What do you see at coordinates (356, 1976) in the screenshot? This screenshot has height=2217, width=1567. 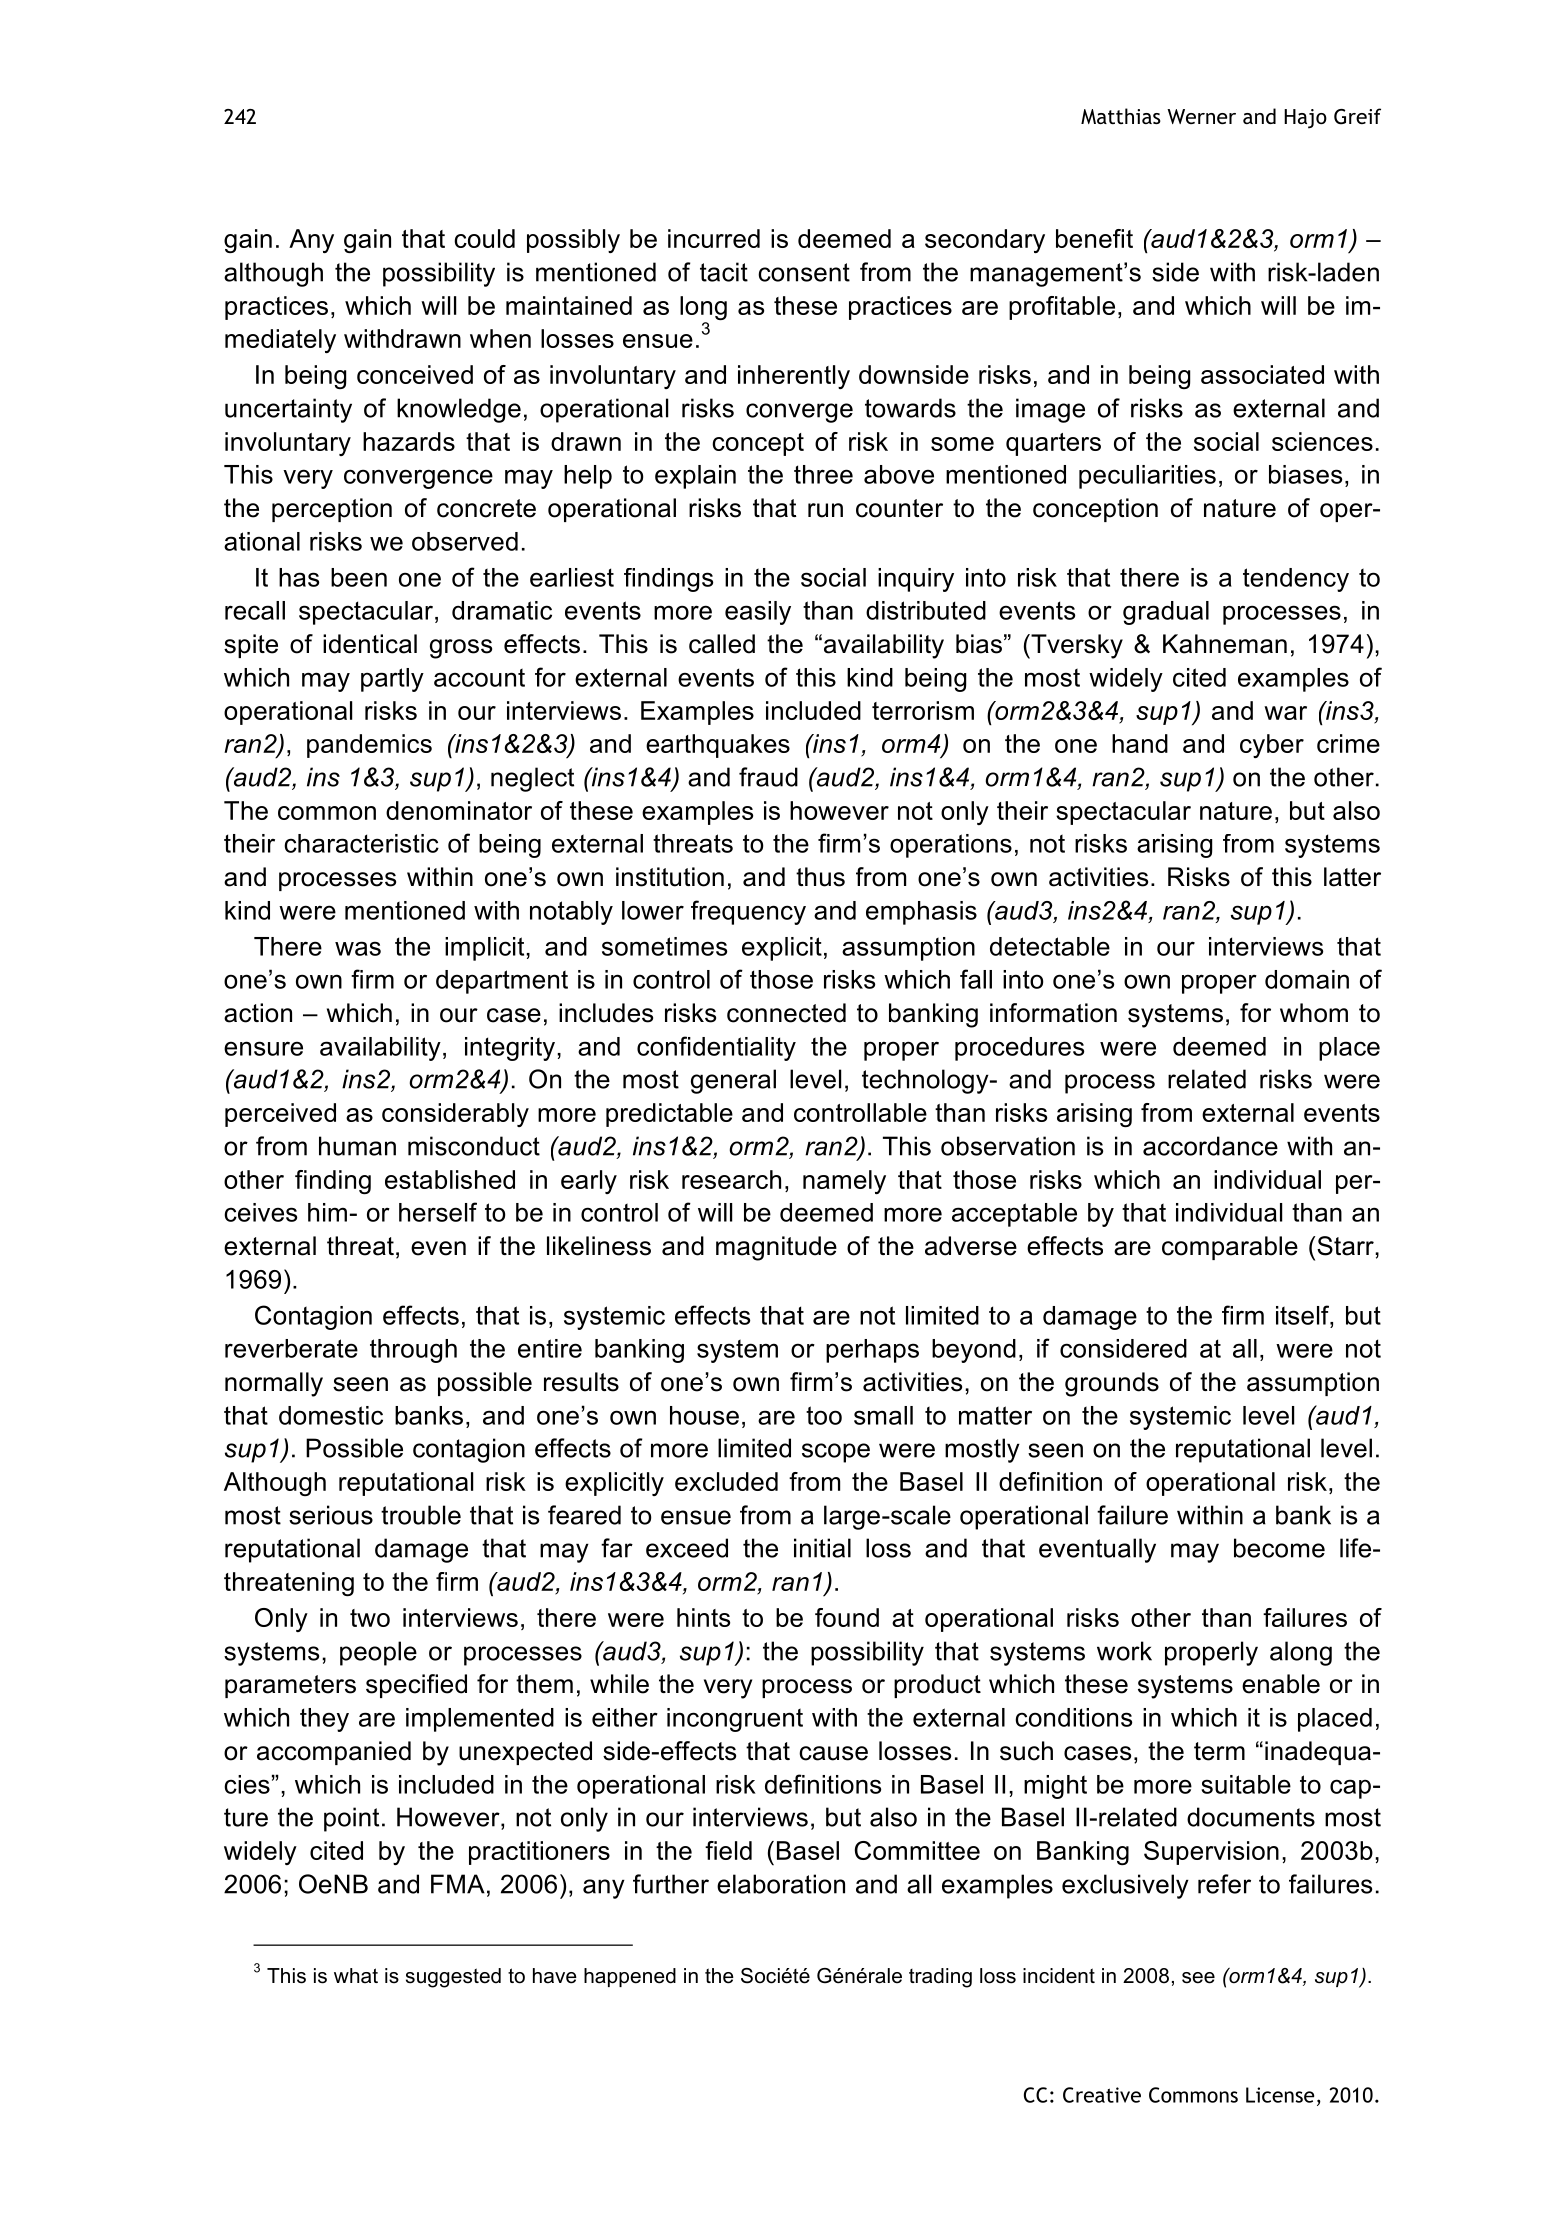 I see `what` at bounding box center [356, 1976].
